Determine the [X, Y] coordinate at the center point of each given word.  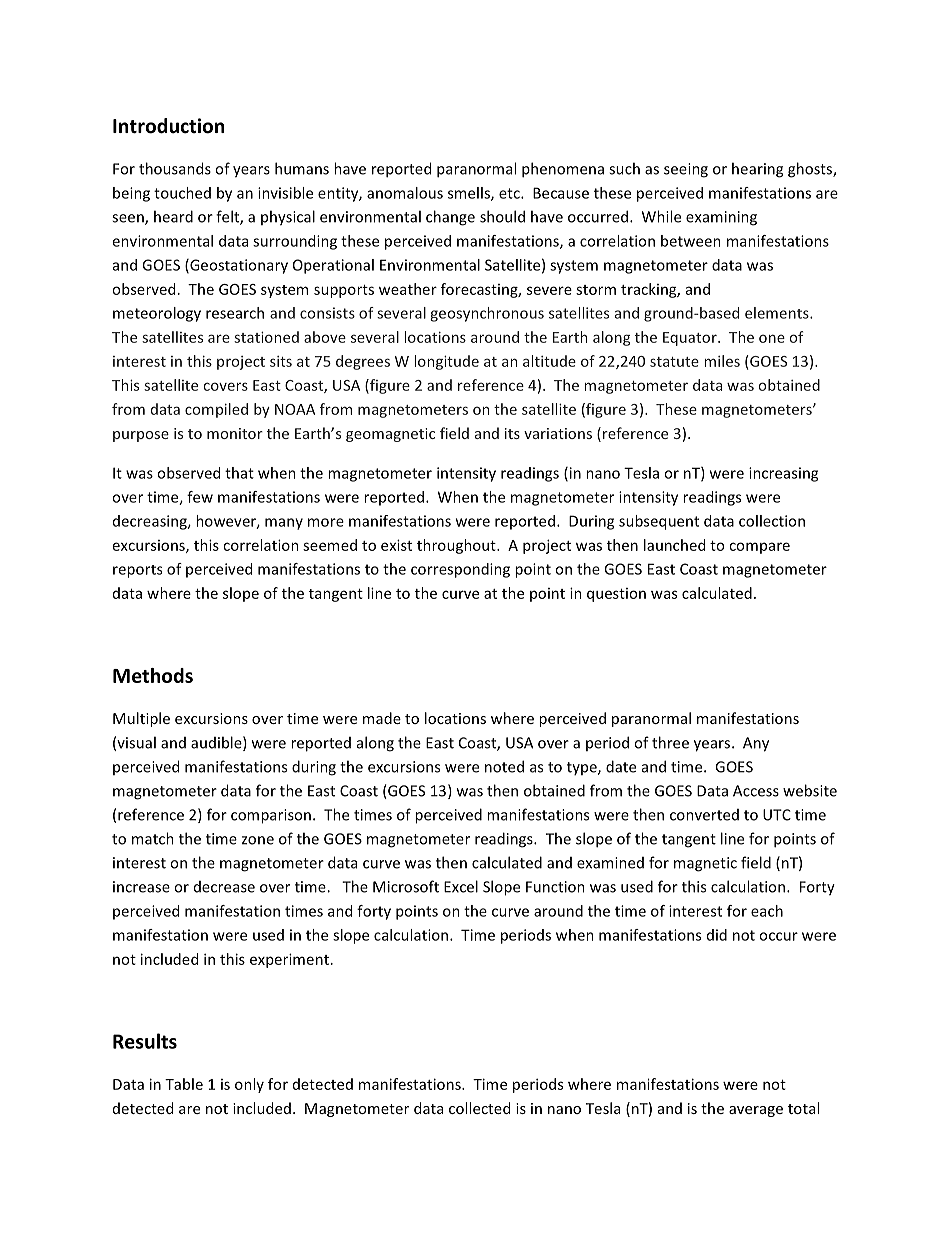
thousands [175, 168]
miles [722, 361]
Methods [153, 675]
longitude [446, 362]
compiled [216, 410]
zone [258, 840]
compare [759, 548]
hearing [757, 170]
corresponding [460, 570]
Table [184, 1084]
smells [470, 194]
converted [704, 815]
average [756, 1111]
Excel [461, 886]
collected [479, 1108]
